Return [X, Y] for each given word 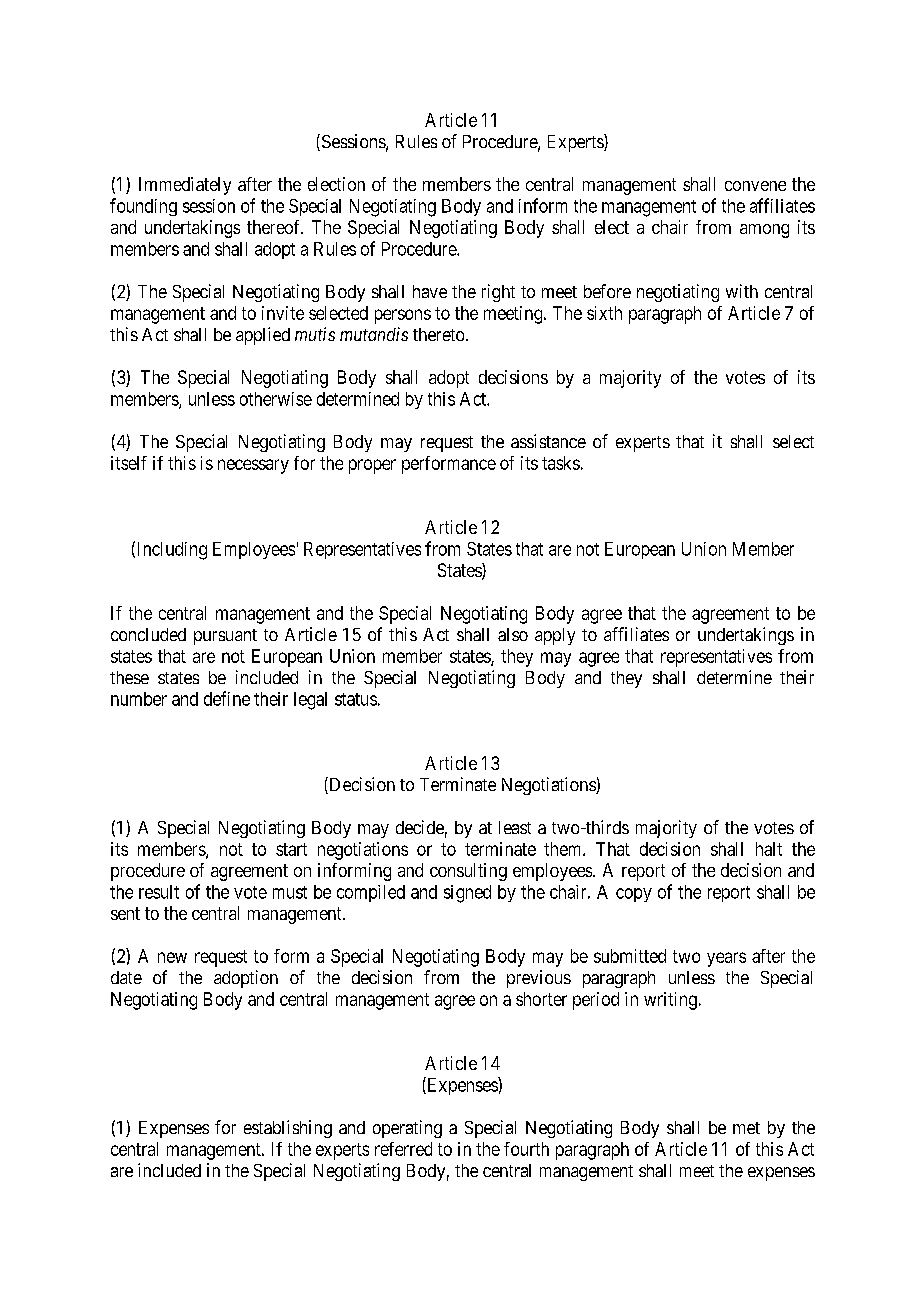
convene [755, 186]
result [159, 892]
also [513, 634]
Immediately [185, 186]
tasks [561, 463]
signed [467, 894]
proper [372, 466]
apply [555, 636]
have [430, 291]
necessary [253, 466]
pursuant [225, 637]
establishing [288, 1129]
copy [634, 895]
